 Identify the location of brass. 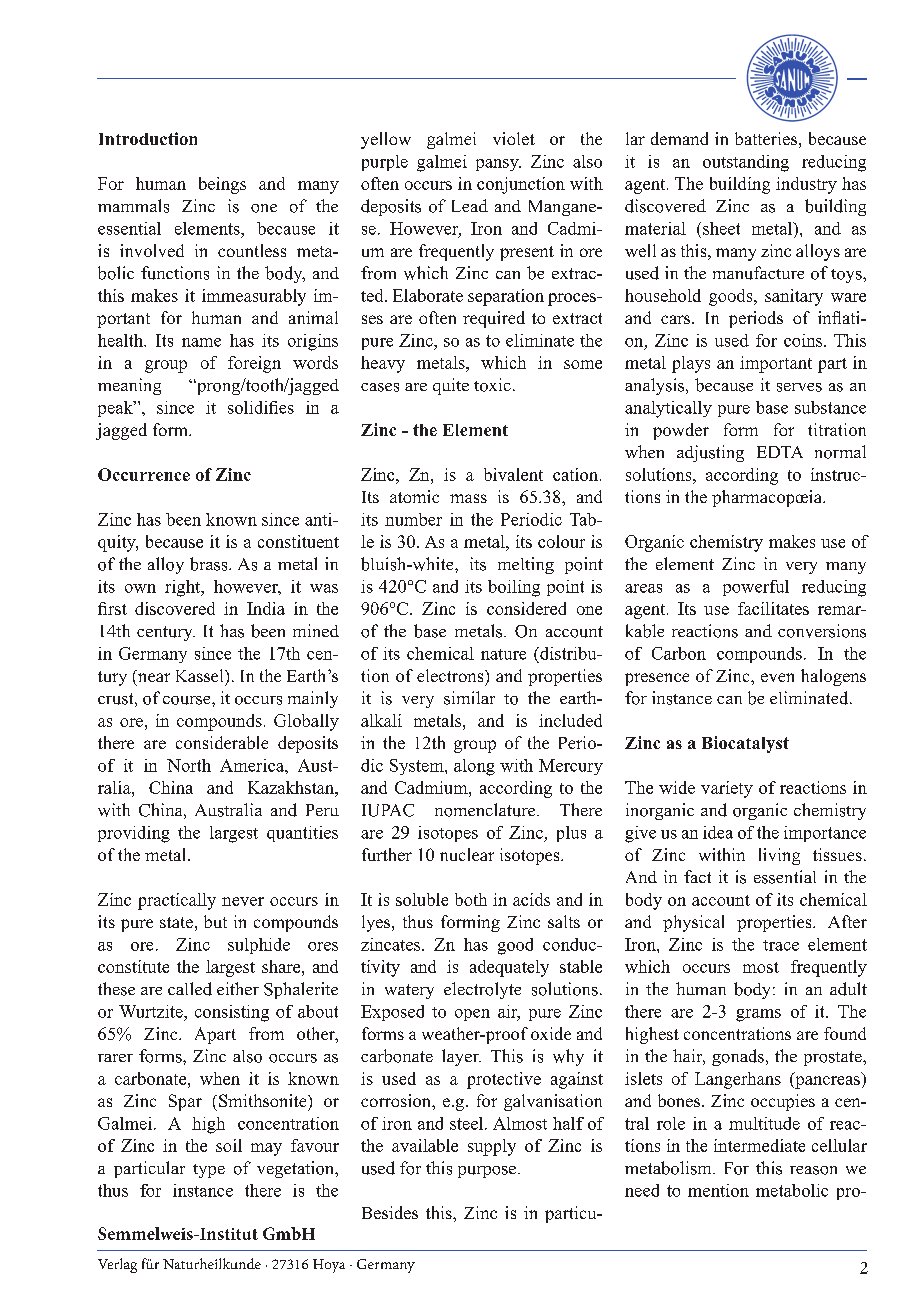
(210, 564).
